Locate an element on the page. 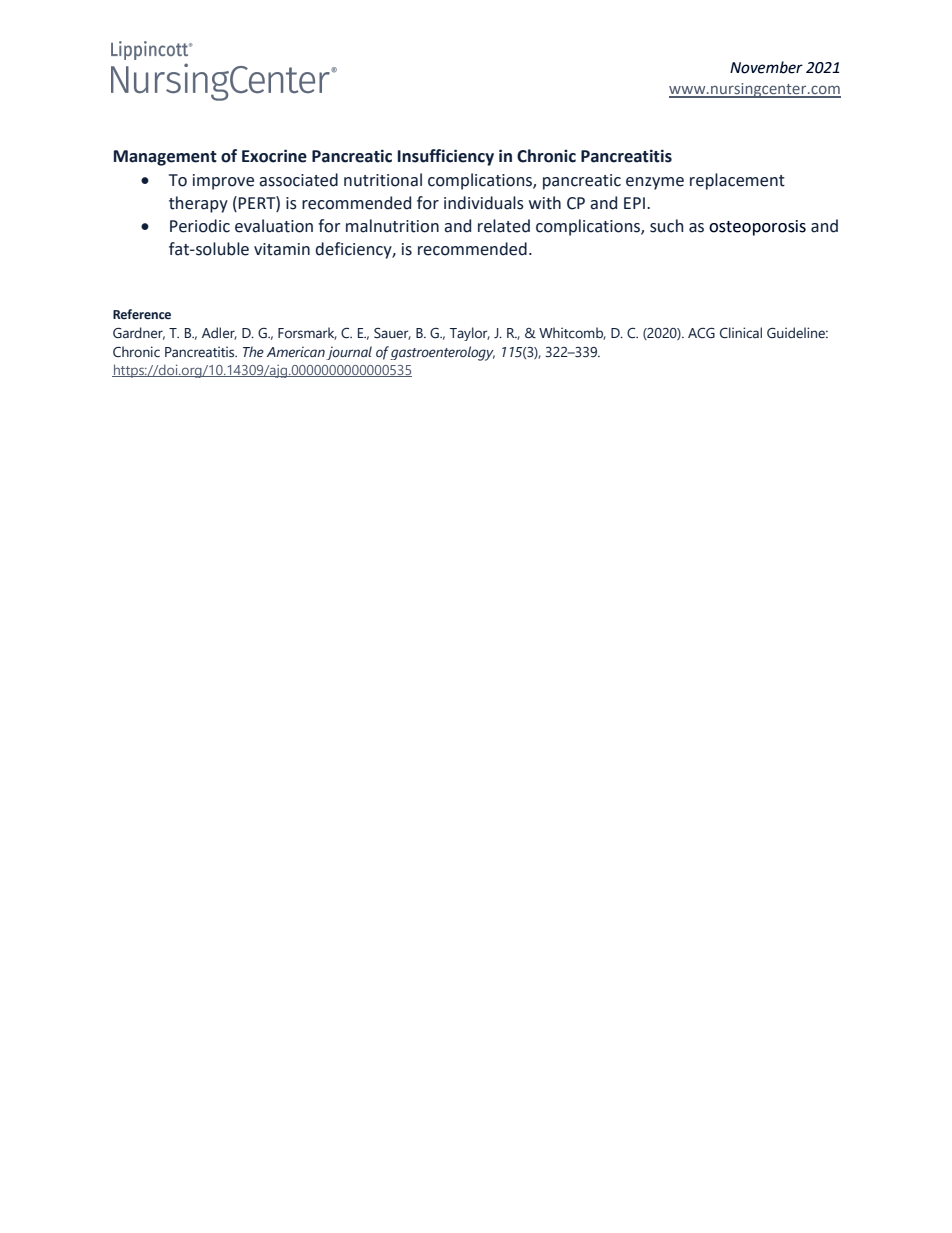 The width and height of the page is (952, 1233). Insufficiency is located at coordinates (446, 157).
